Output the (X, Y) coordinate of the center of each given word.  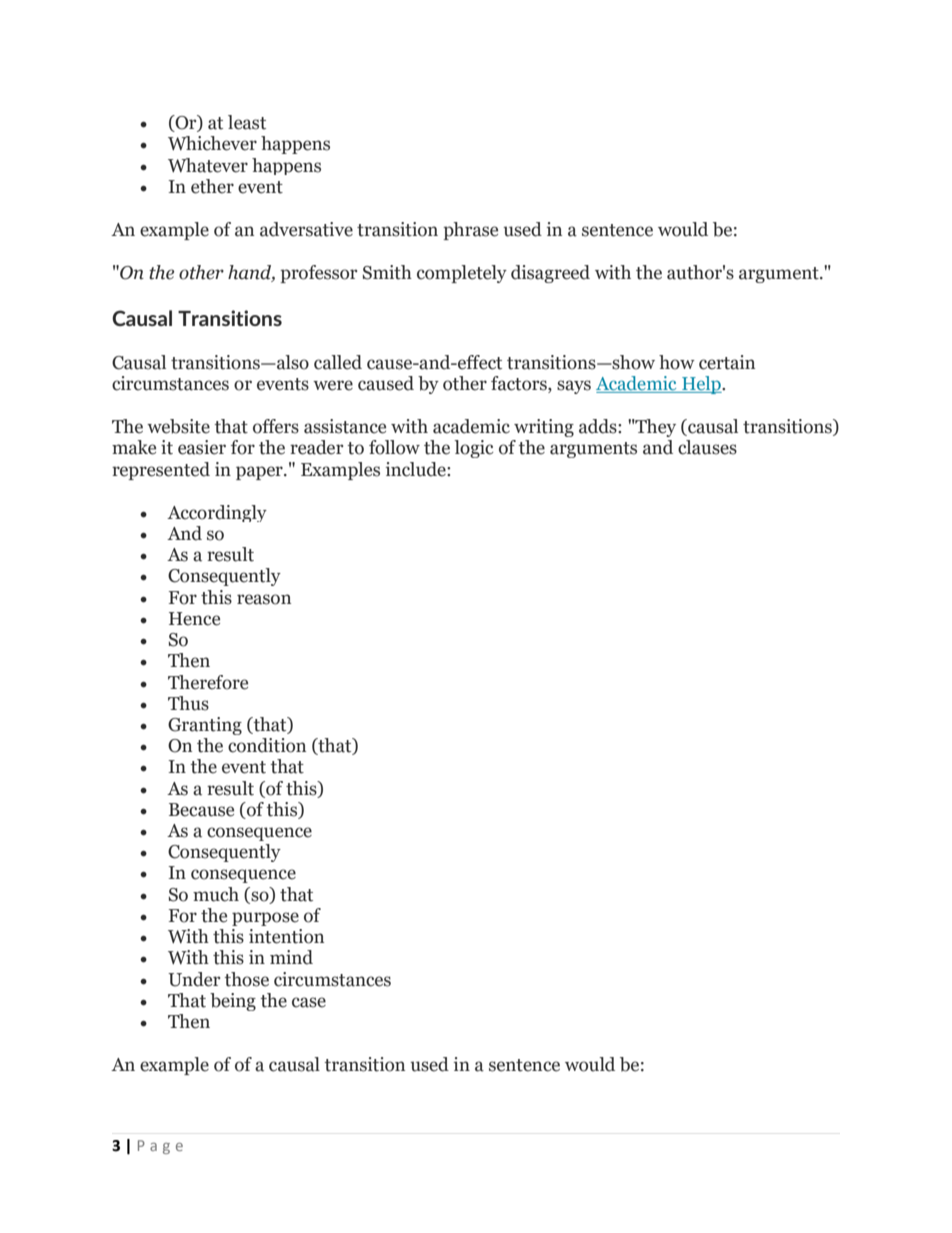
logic (474, 449)
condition (267, 745)
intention (286, 936)
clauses (707, 447)
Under (194, 979)
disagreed (550, 274)
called (338, 362)
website (178, 426)
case (309, 1002)
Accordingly (217, 513)
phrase (470, 231)
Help (701, 385)
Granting (205, 726)
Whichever (212, 143)
